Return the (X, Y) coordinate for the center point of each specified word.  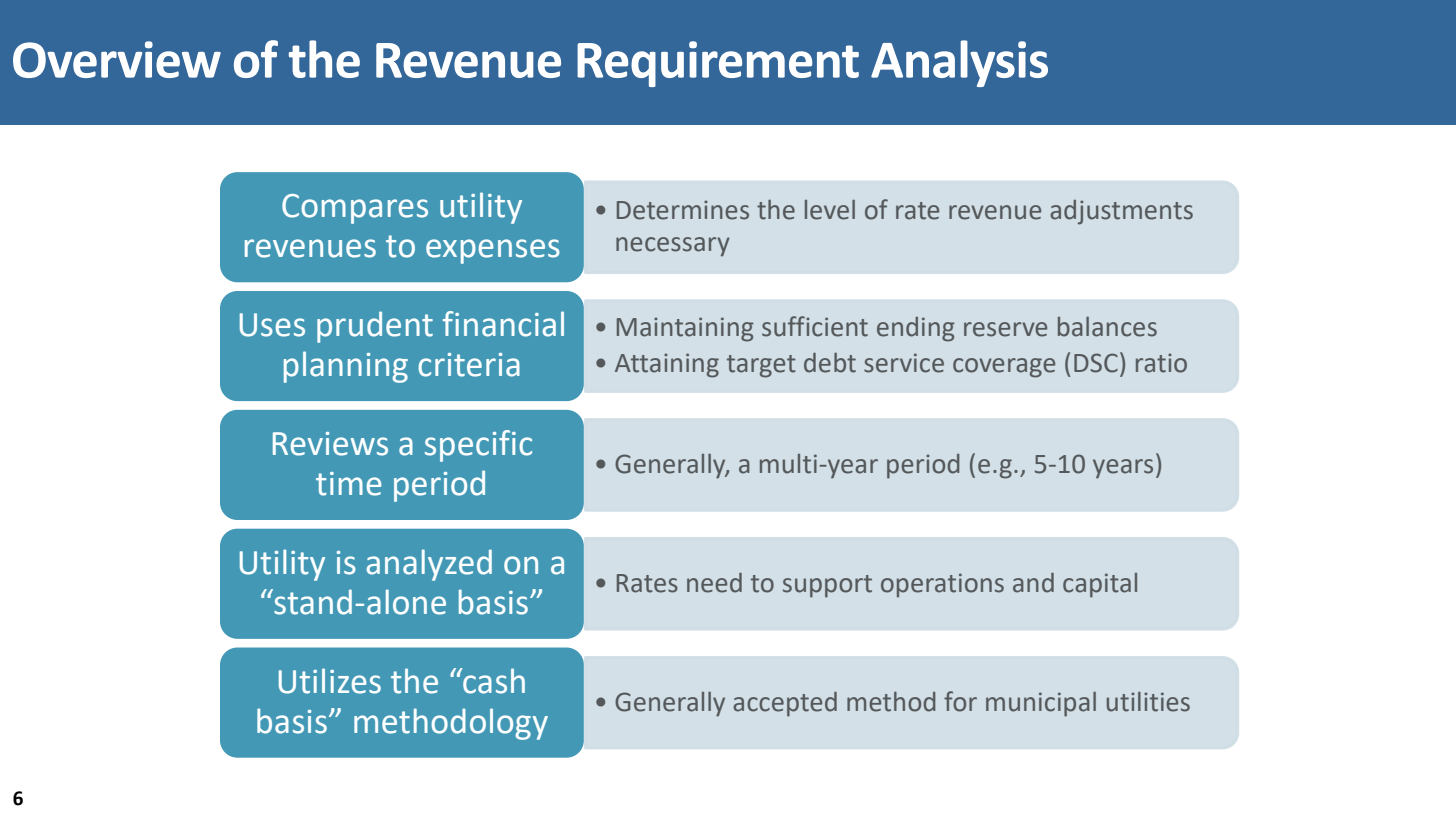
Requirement (718, 64)
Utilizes (330, 681)
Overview (117, 59)
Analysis (959, 63)
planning (346, 367)
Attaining (667, 365)
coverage (1004, 368)
